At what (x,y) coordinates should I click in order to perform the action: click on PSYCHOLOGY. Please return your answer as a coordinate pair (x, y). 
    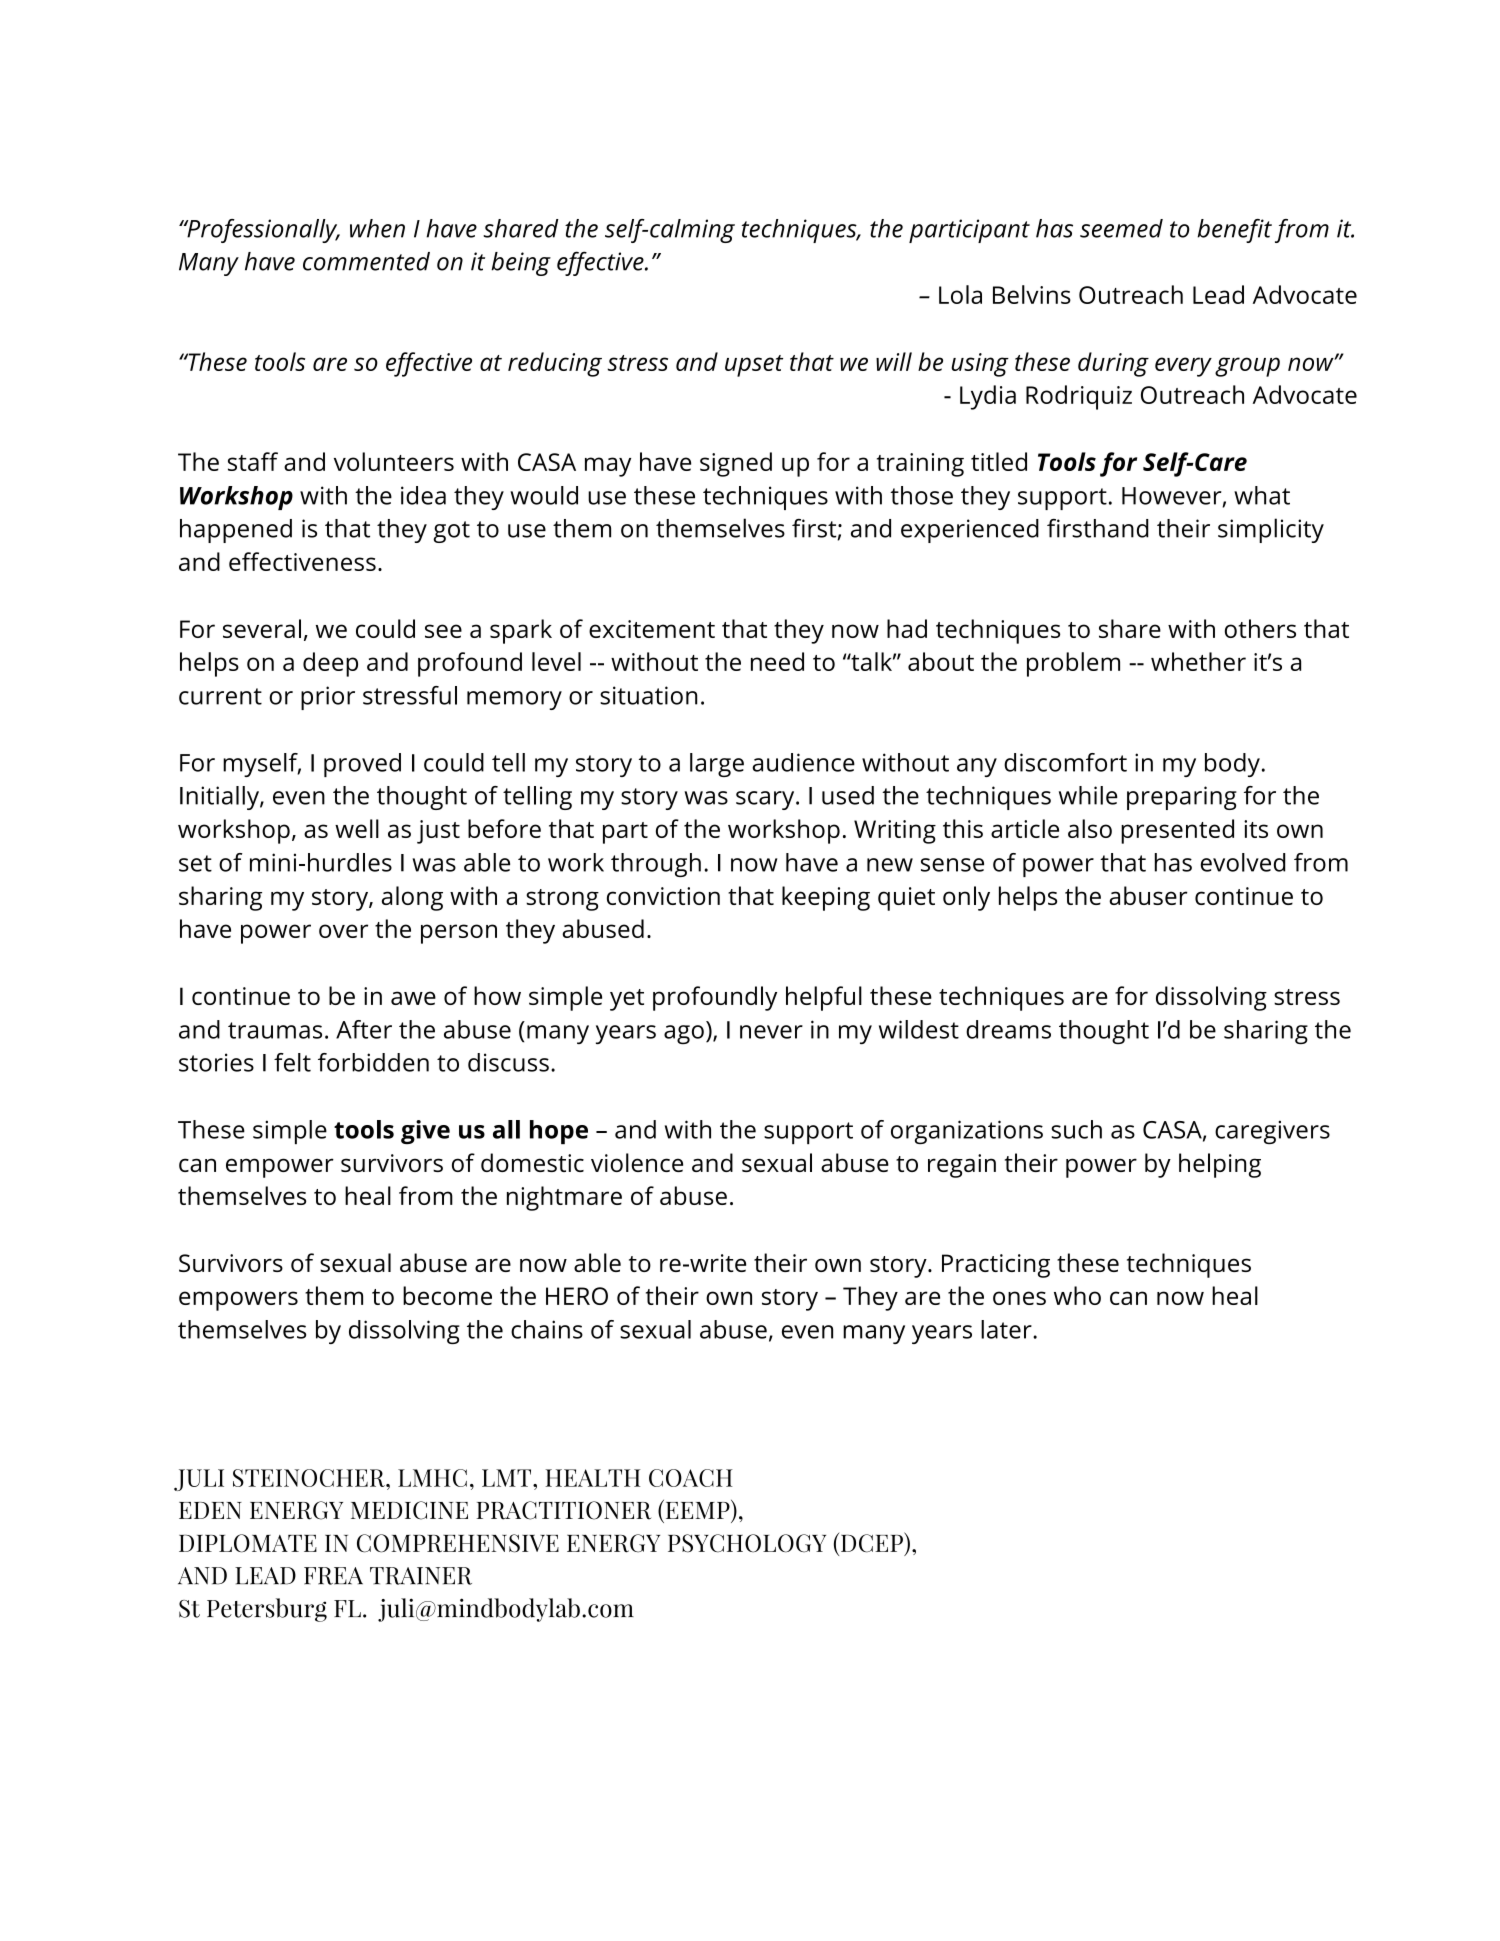
    Looking at the image, I should click on (747, 1543).
